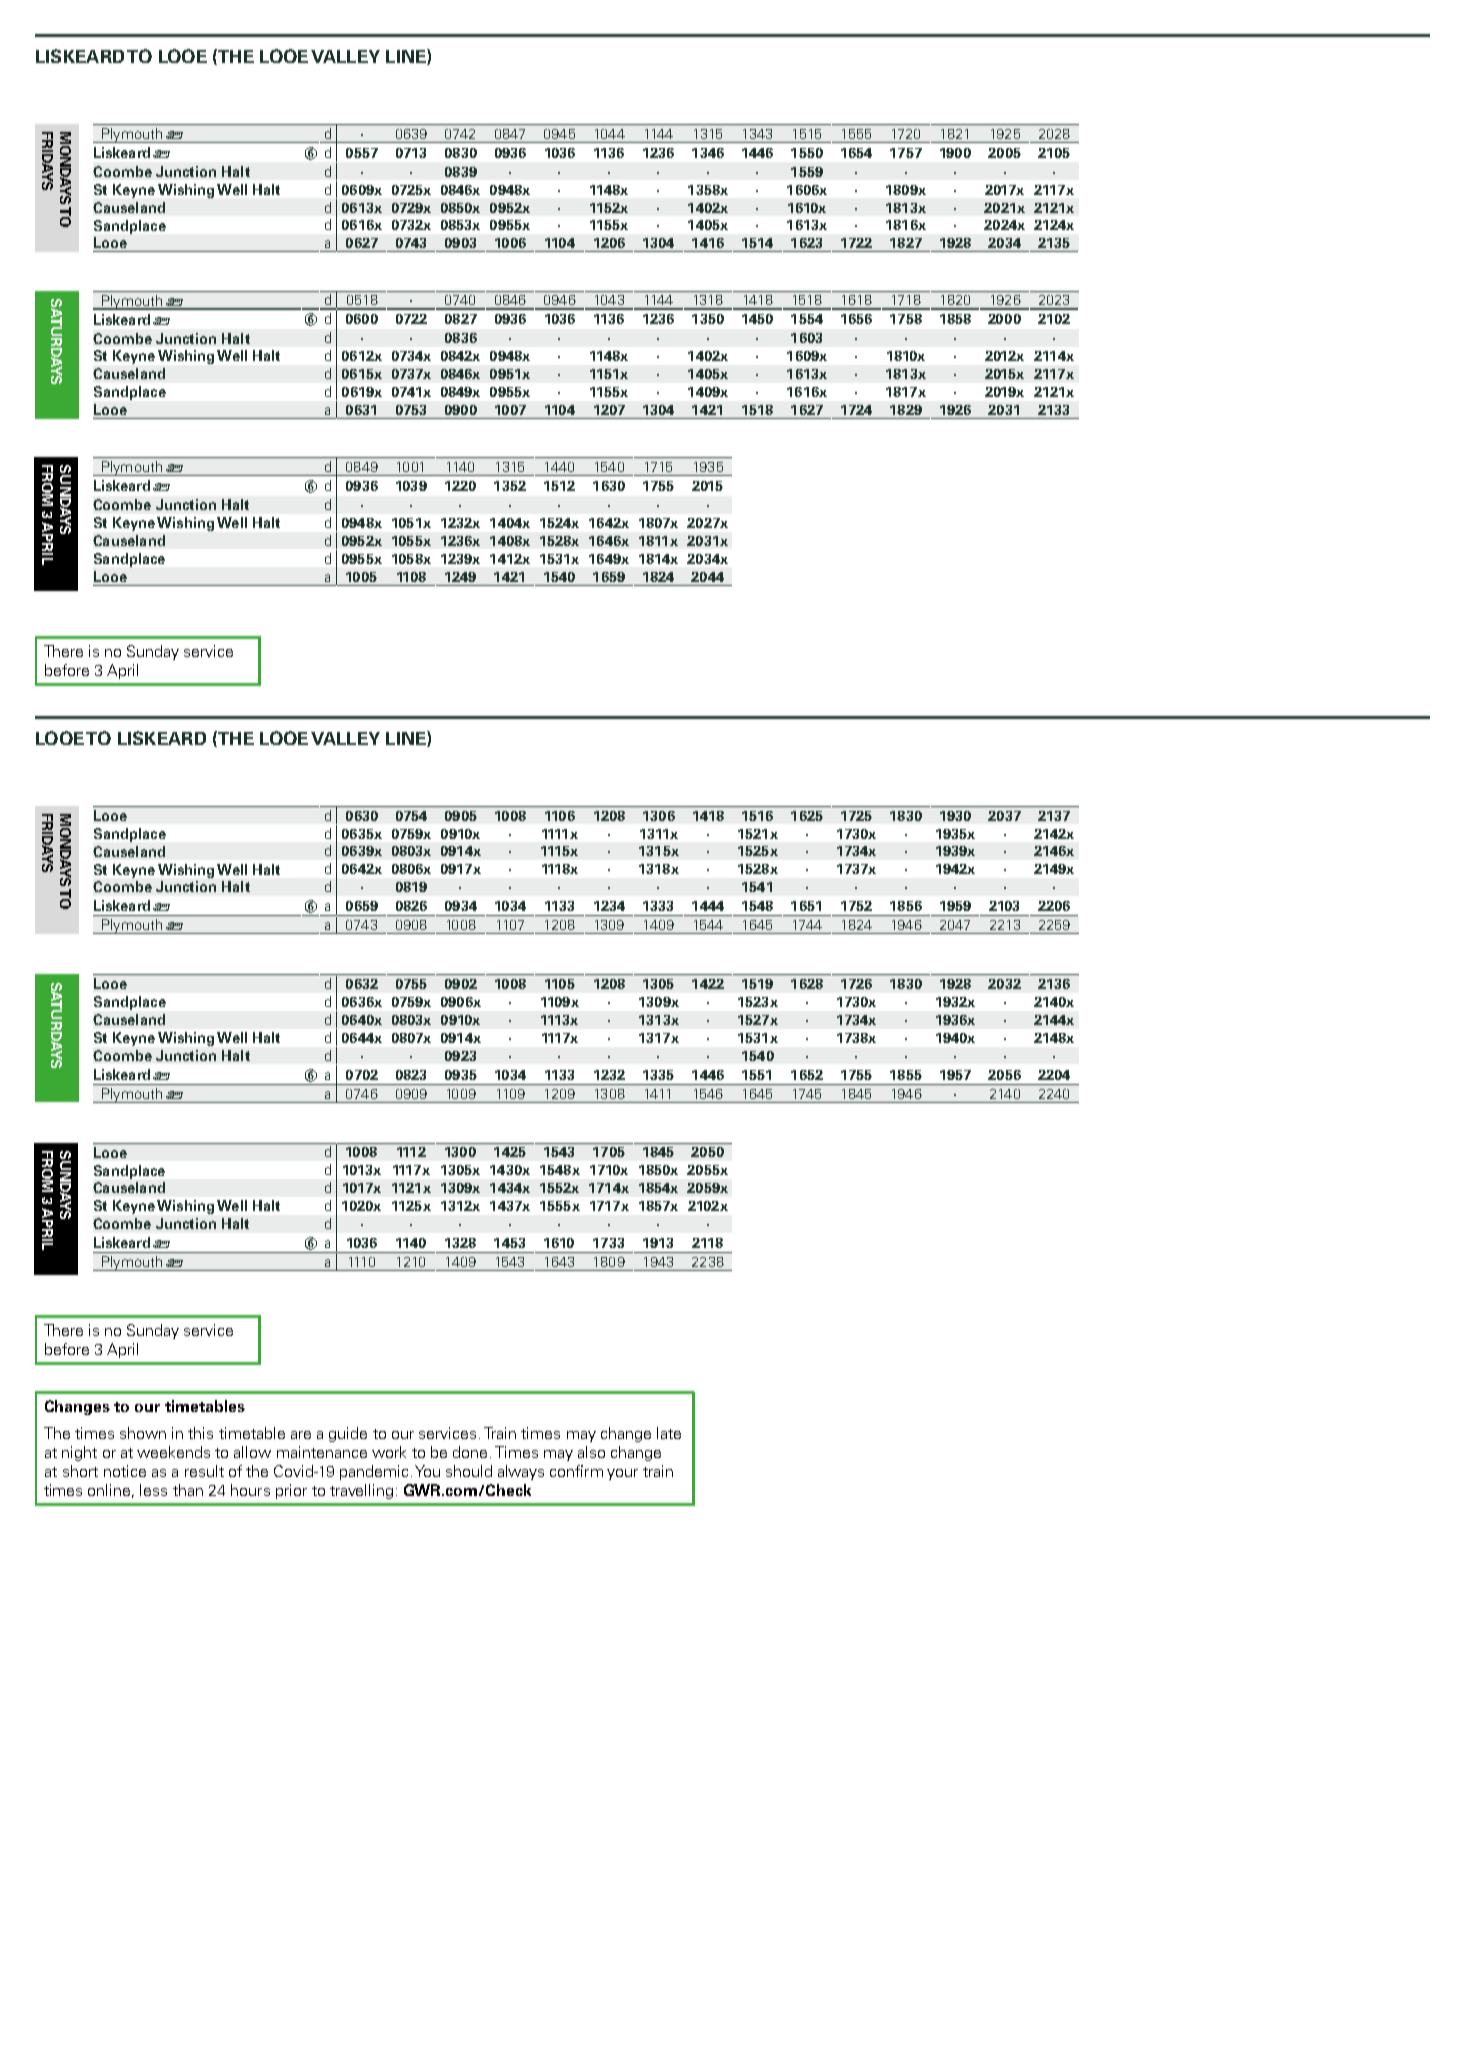 This screenshot has height=2071, width=1465. What do you see at coordinates (576, 1471) in the screenshot?
I see `confirm` at bounding box center [576, 1471].
